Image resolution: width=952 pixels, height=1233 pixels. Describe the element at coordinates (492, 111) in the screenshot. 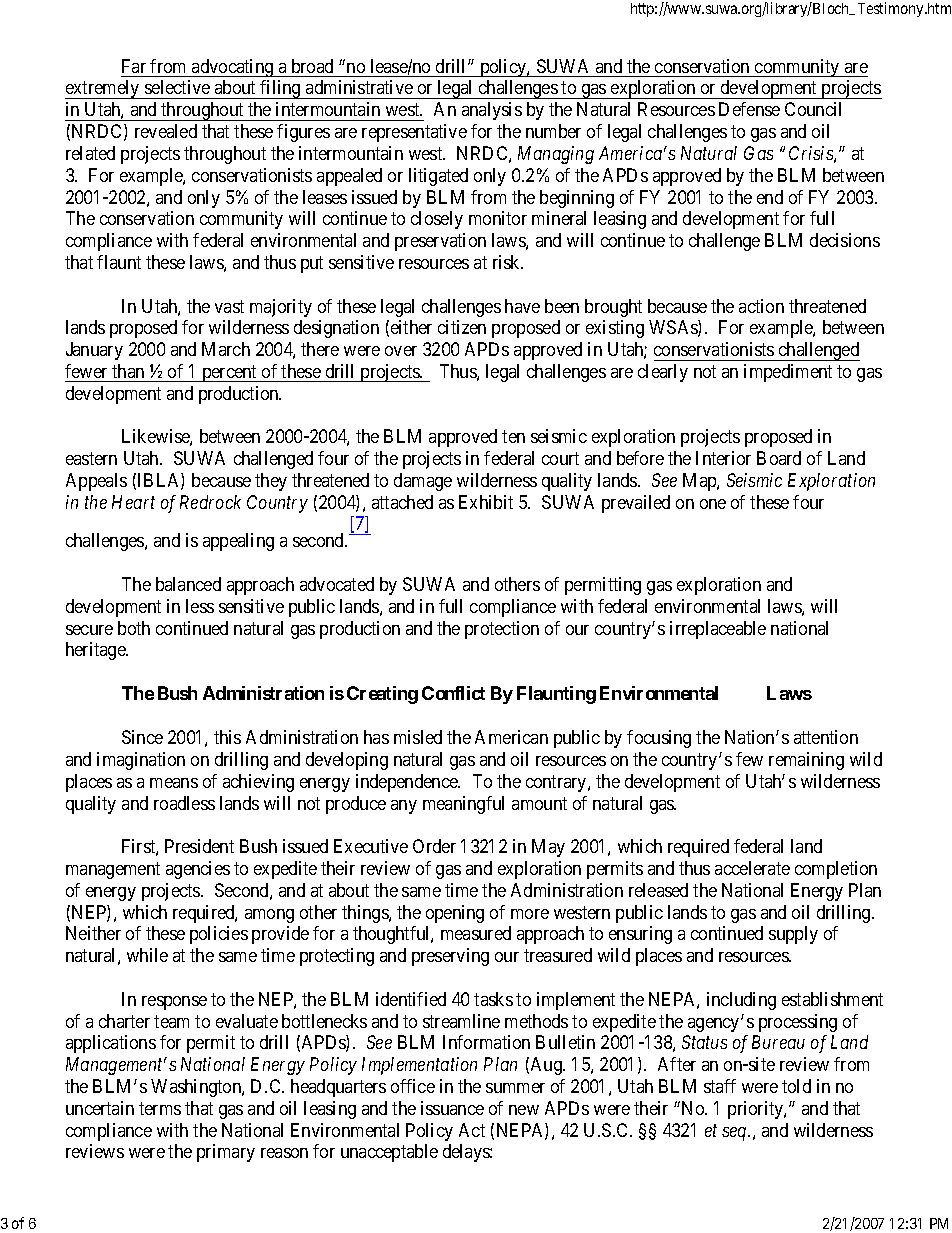

I see `analysis` at that location.
